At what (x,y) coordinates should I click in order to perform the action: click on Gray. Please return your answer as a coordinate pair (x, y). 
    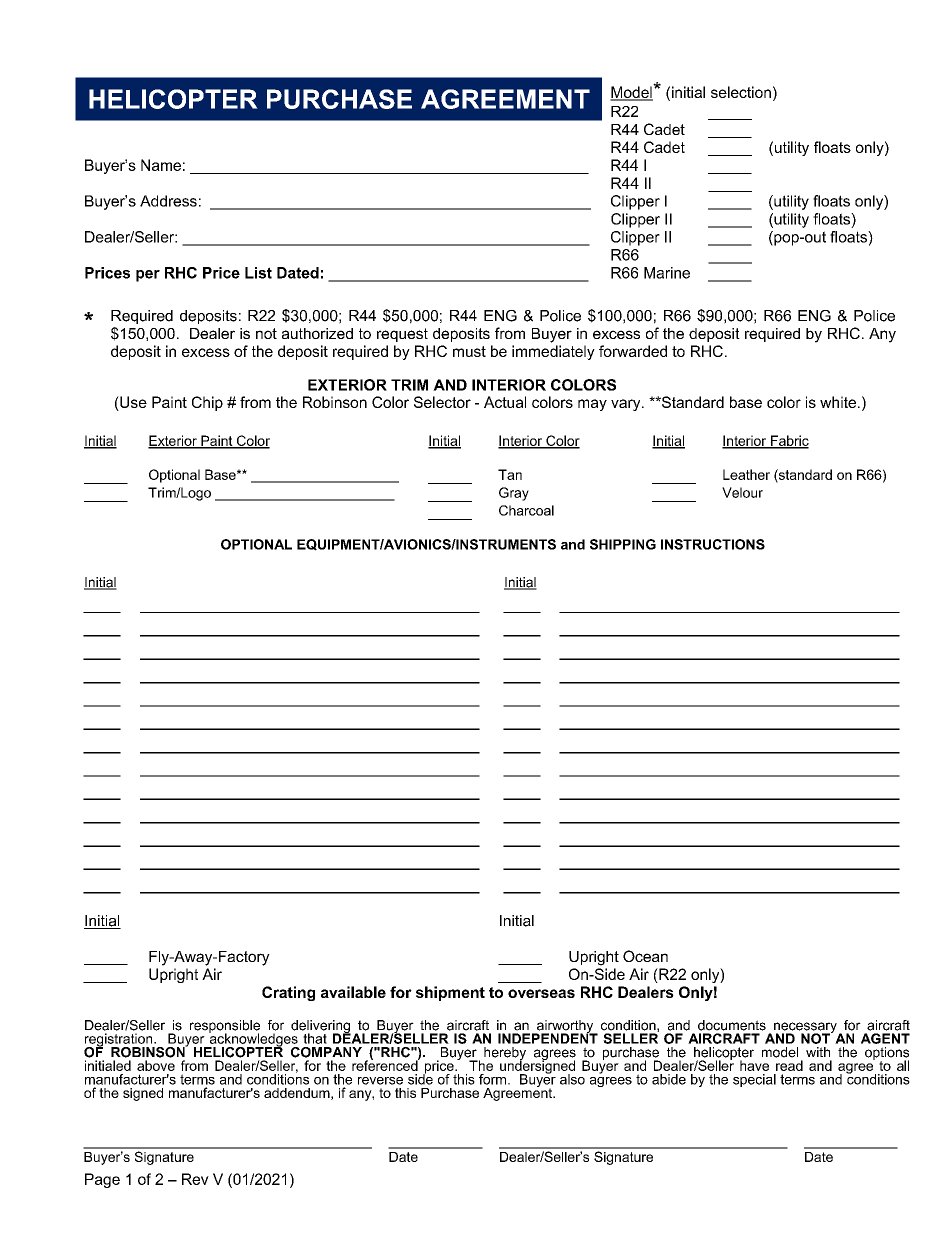
    Looking at the image, I should click on (514, 494).
